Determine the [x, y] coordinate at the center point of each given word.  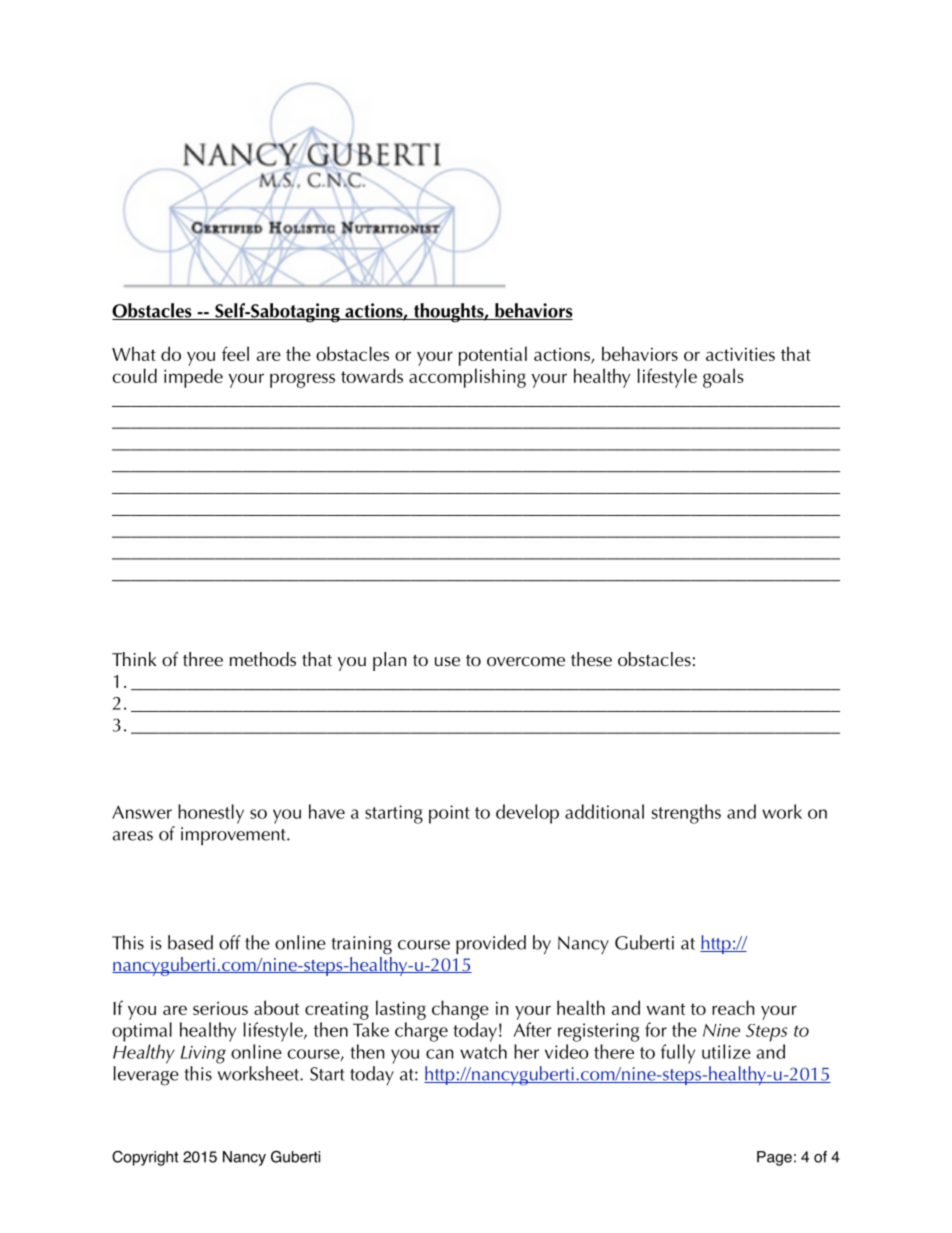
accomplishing [467, 378]
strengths [686, 814]
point [449, 814]
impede [193, 378]
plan [390, 661]
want [666, 1009]
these [591, 659]
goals [723, 378]
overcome [526, 662]
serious [220, 1008]
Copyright [145, 1158]
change [460, 1010]
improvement [234, 836]
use [447, 662]
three [203, 659]
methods [263, 659]
